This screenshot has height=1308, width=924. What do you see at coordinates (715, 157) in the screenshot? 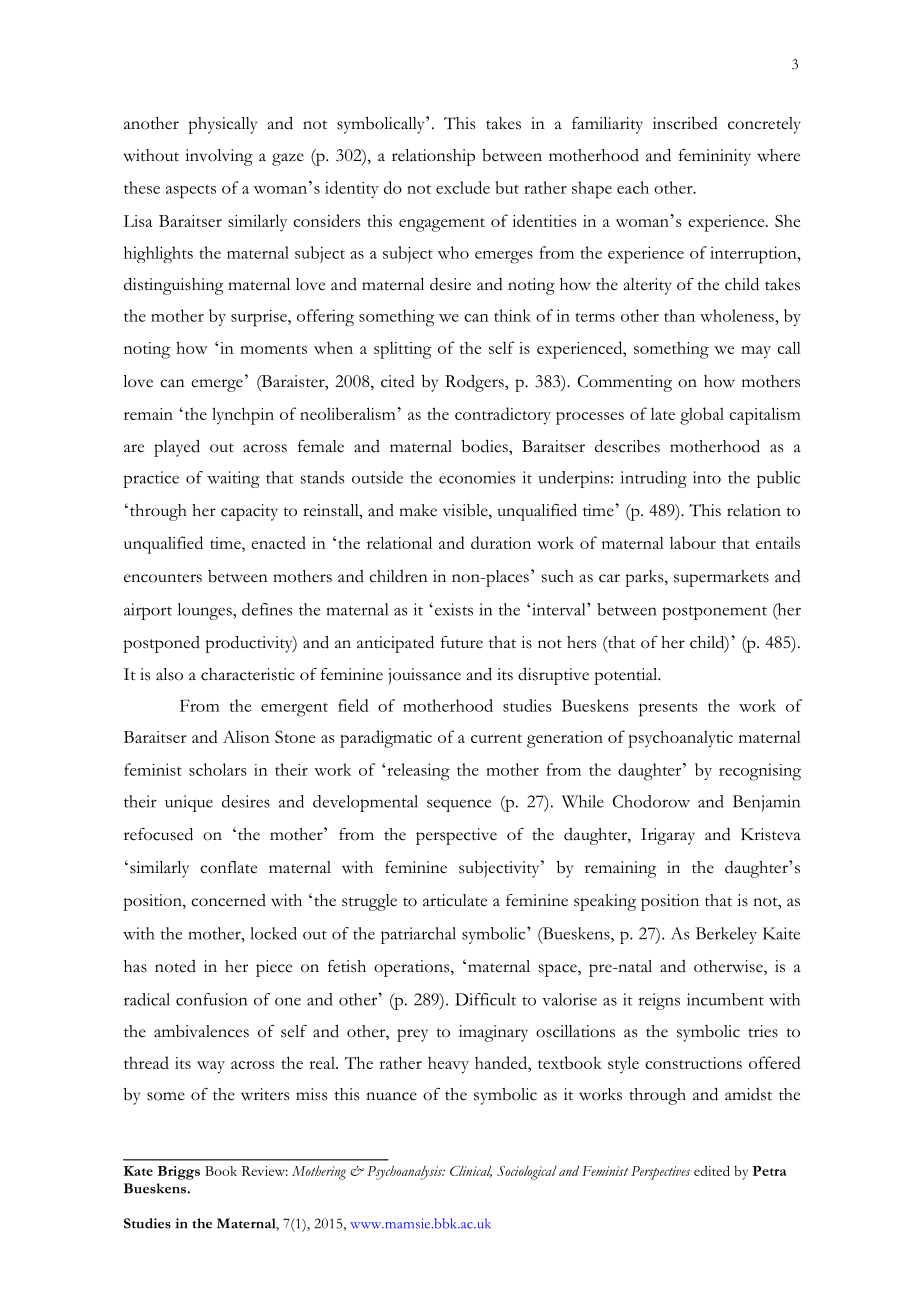
I see `femininity` at bounding box center [715, 157].
